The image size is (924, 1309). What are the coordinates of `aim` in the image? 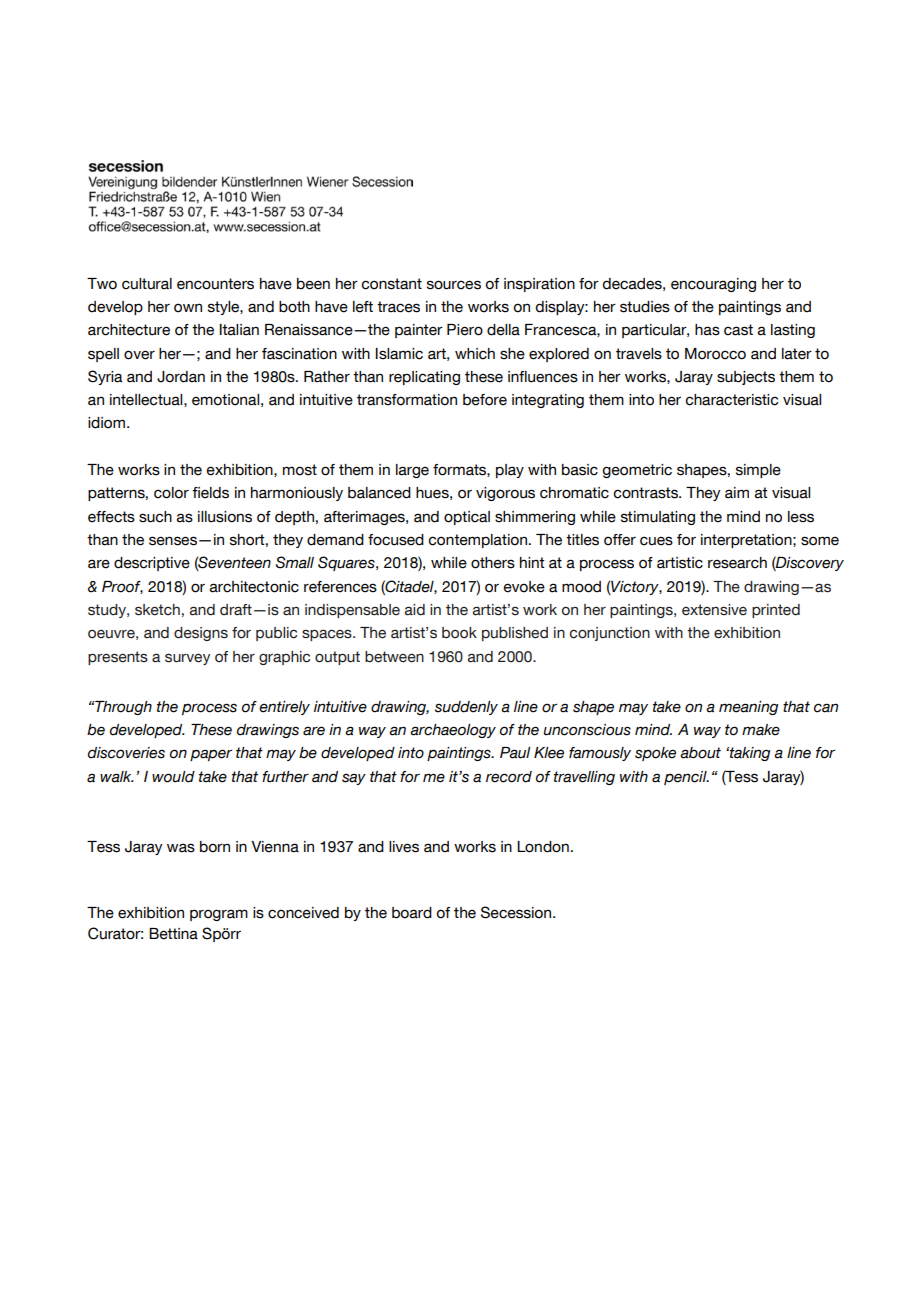 It's located at (737, 493).
